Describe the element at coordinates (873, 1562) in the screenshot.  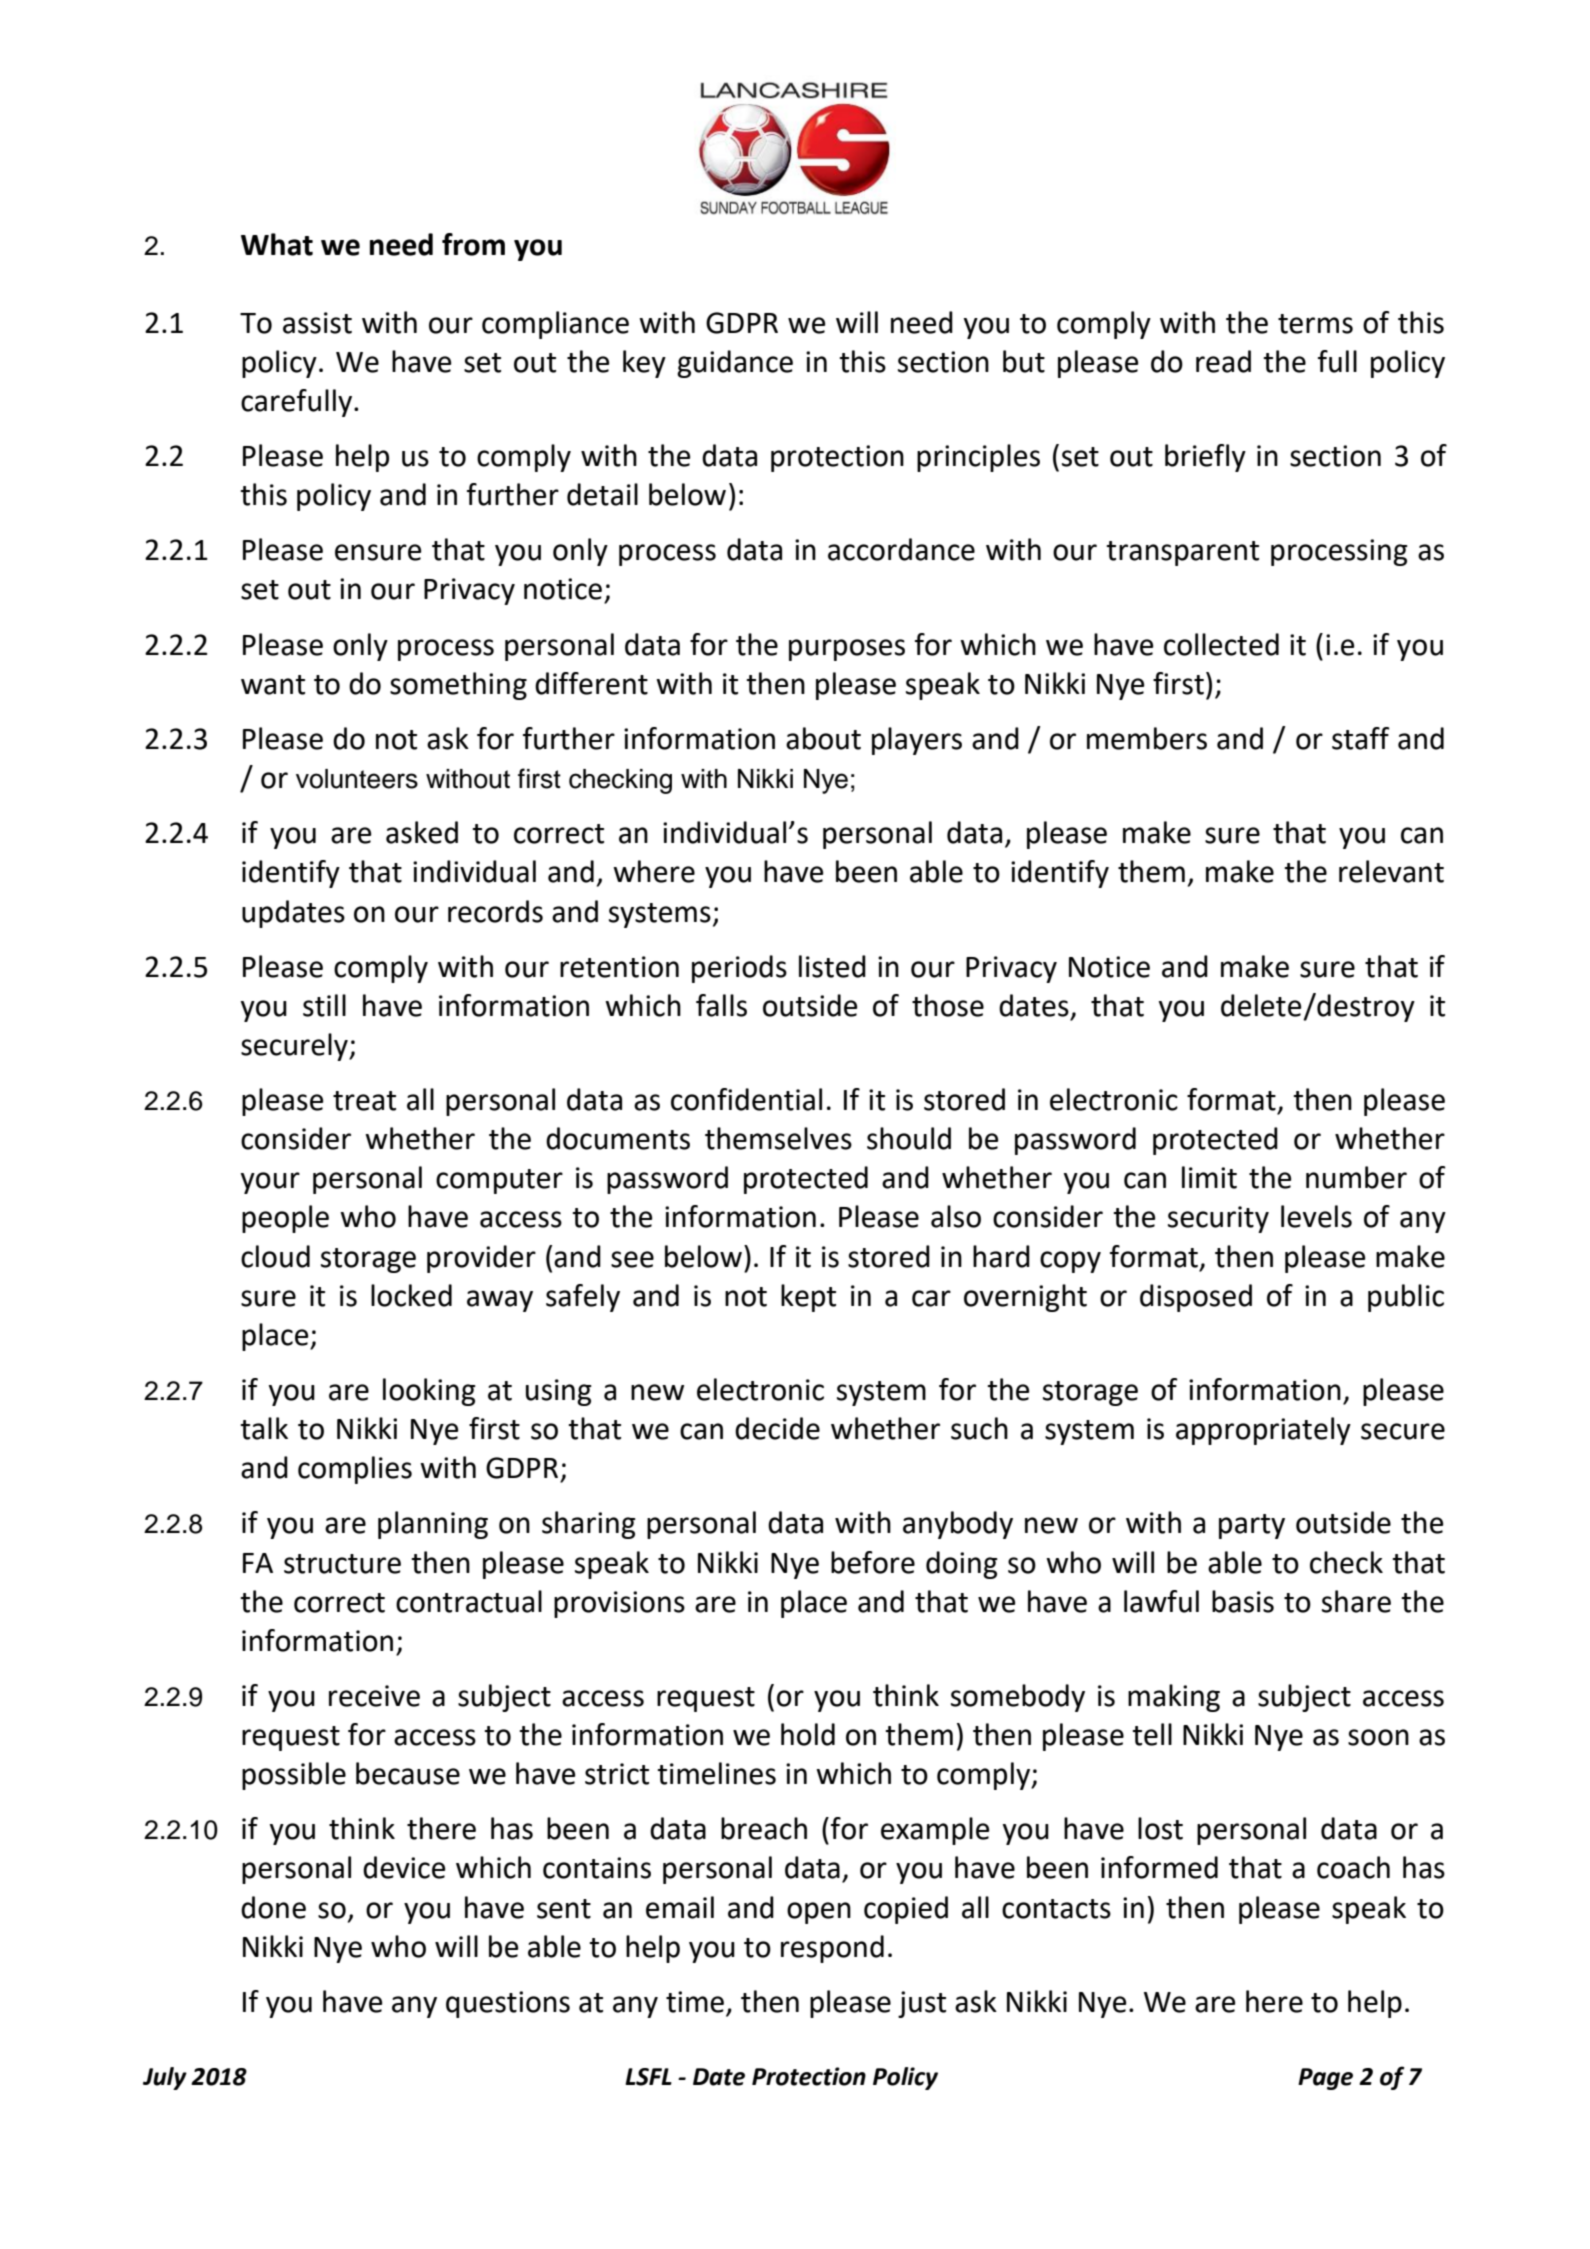
I see `before` at that location.
